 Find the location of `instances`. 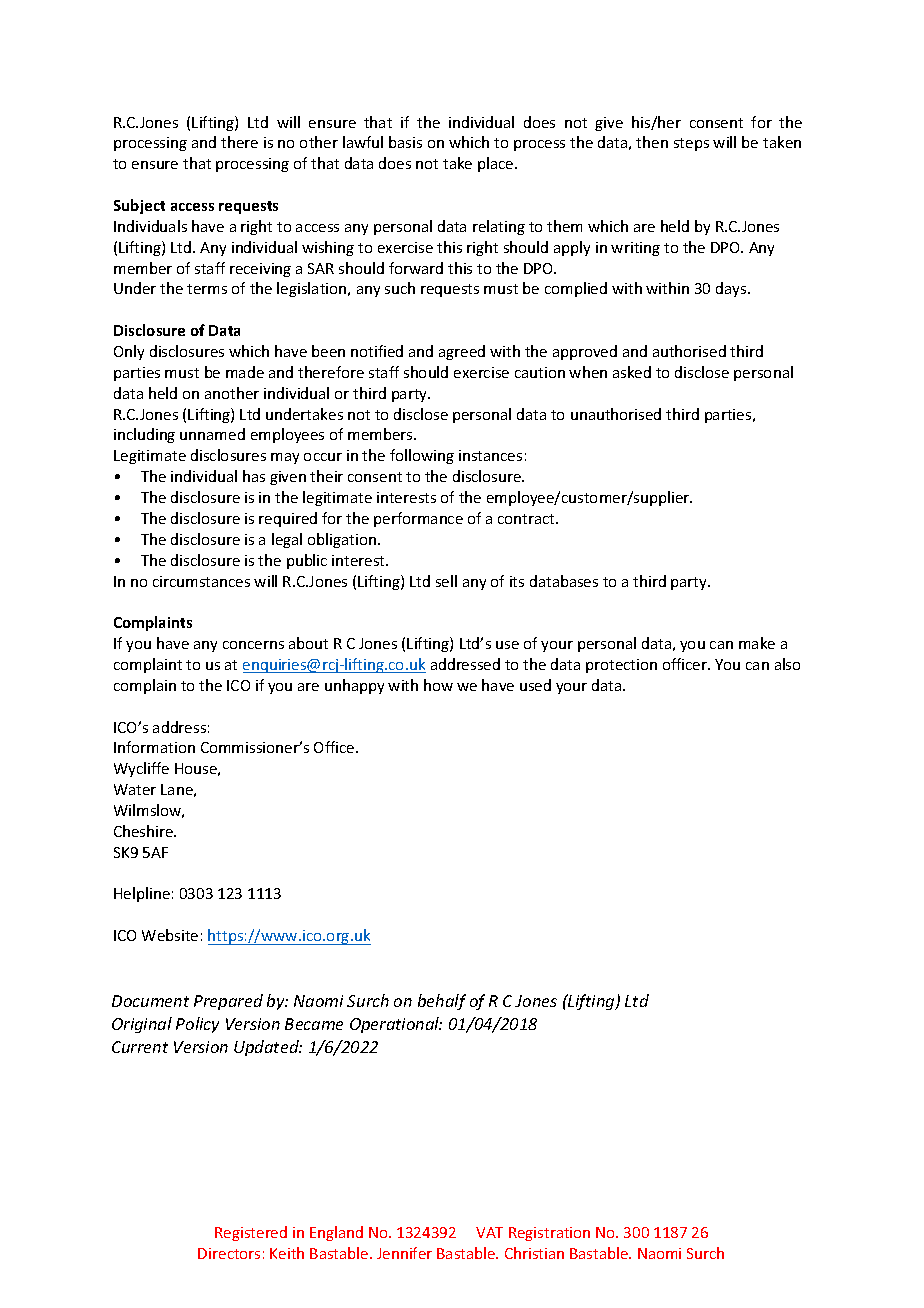

instances is located at coordinates (490, 455).
